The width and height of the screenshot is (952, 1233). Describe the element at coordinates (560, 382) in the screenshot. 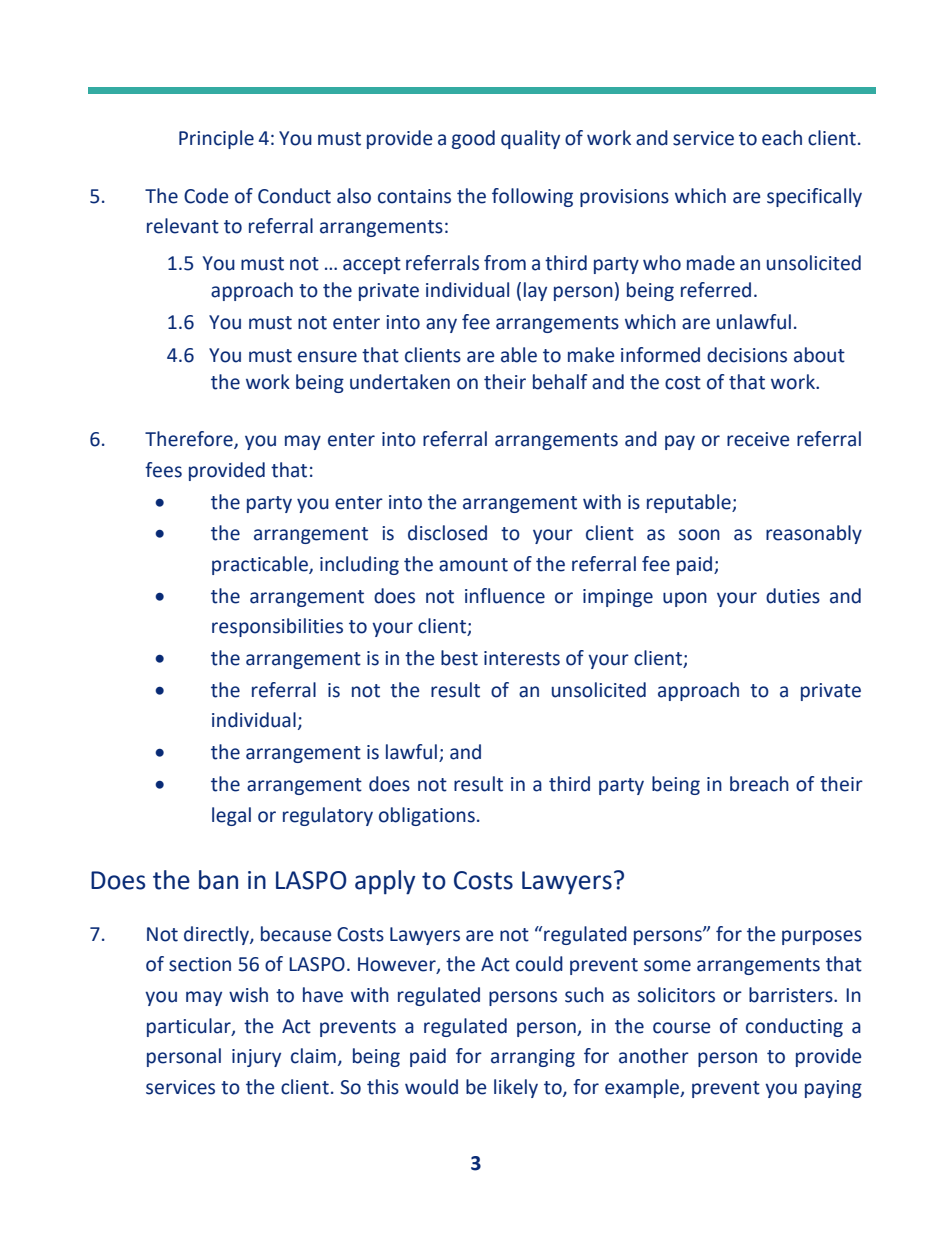

I see `behalf` at that location.
